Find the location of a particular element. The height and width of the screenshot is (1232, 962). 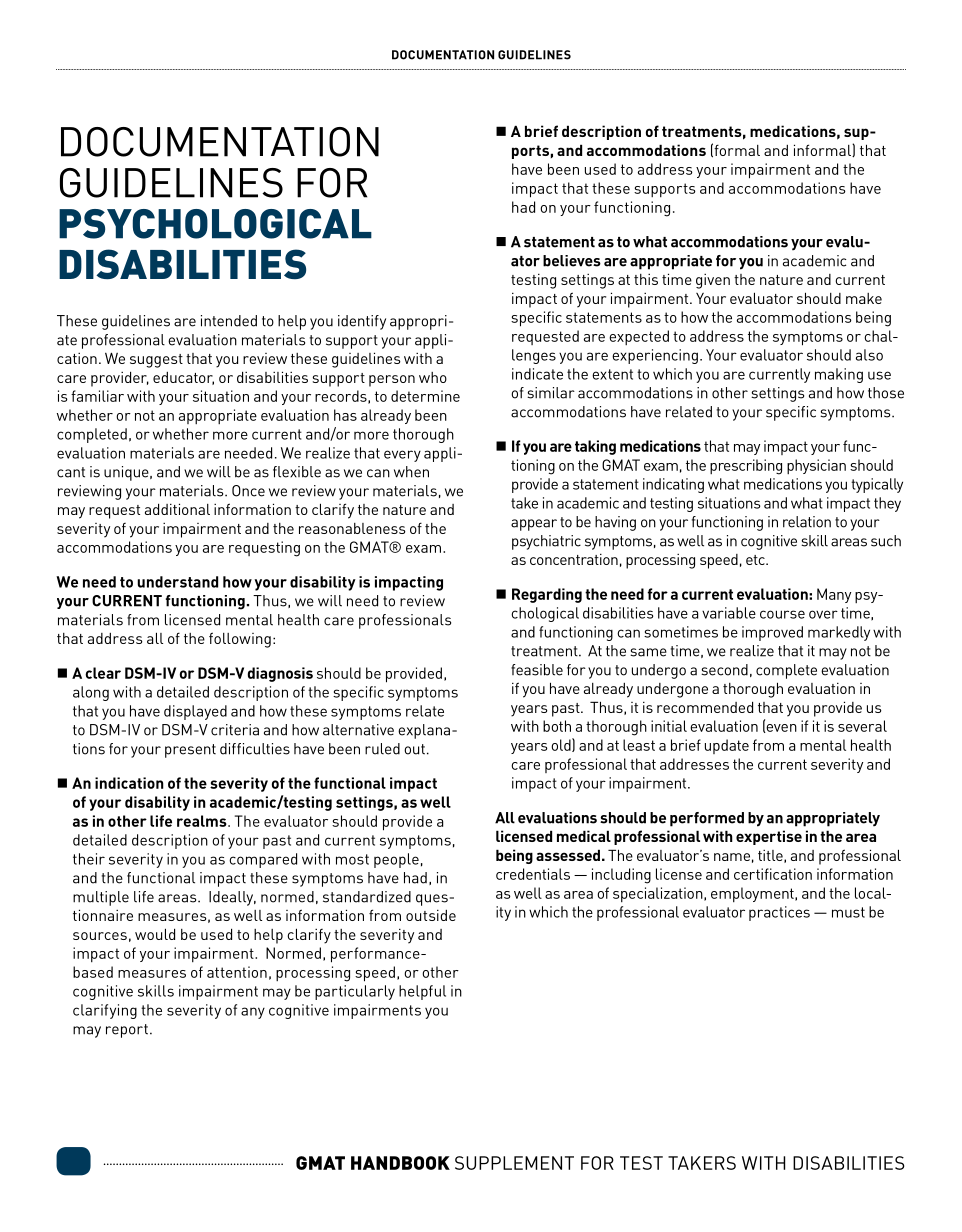

would is located at coordinates (155, 934).
